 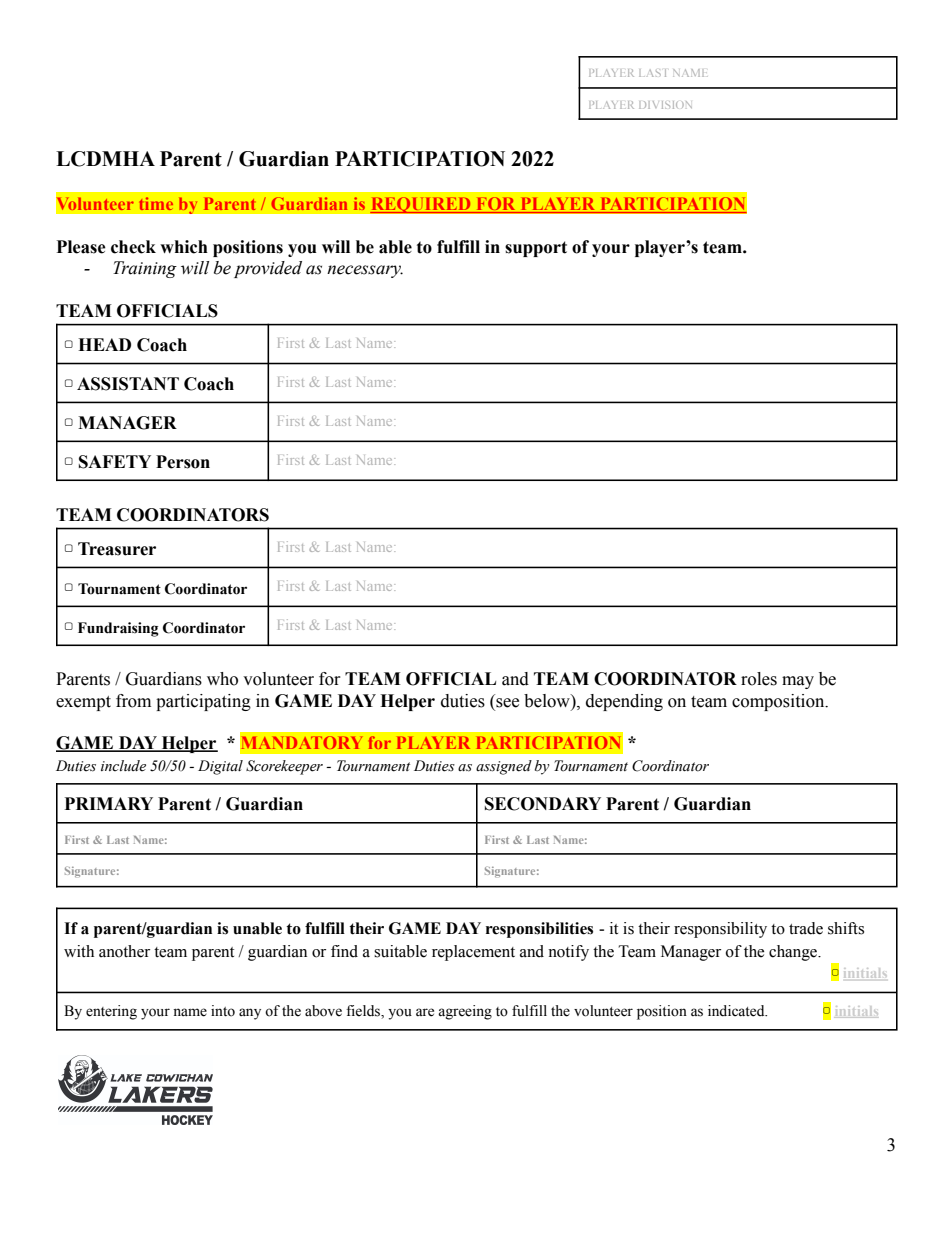 I want to click on DIVISION, so click(x=665, y=105).
